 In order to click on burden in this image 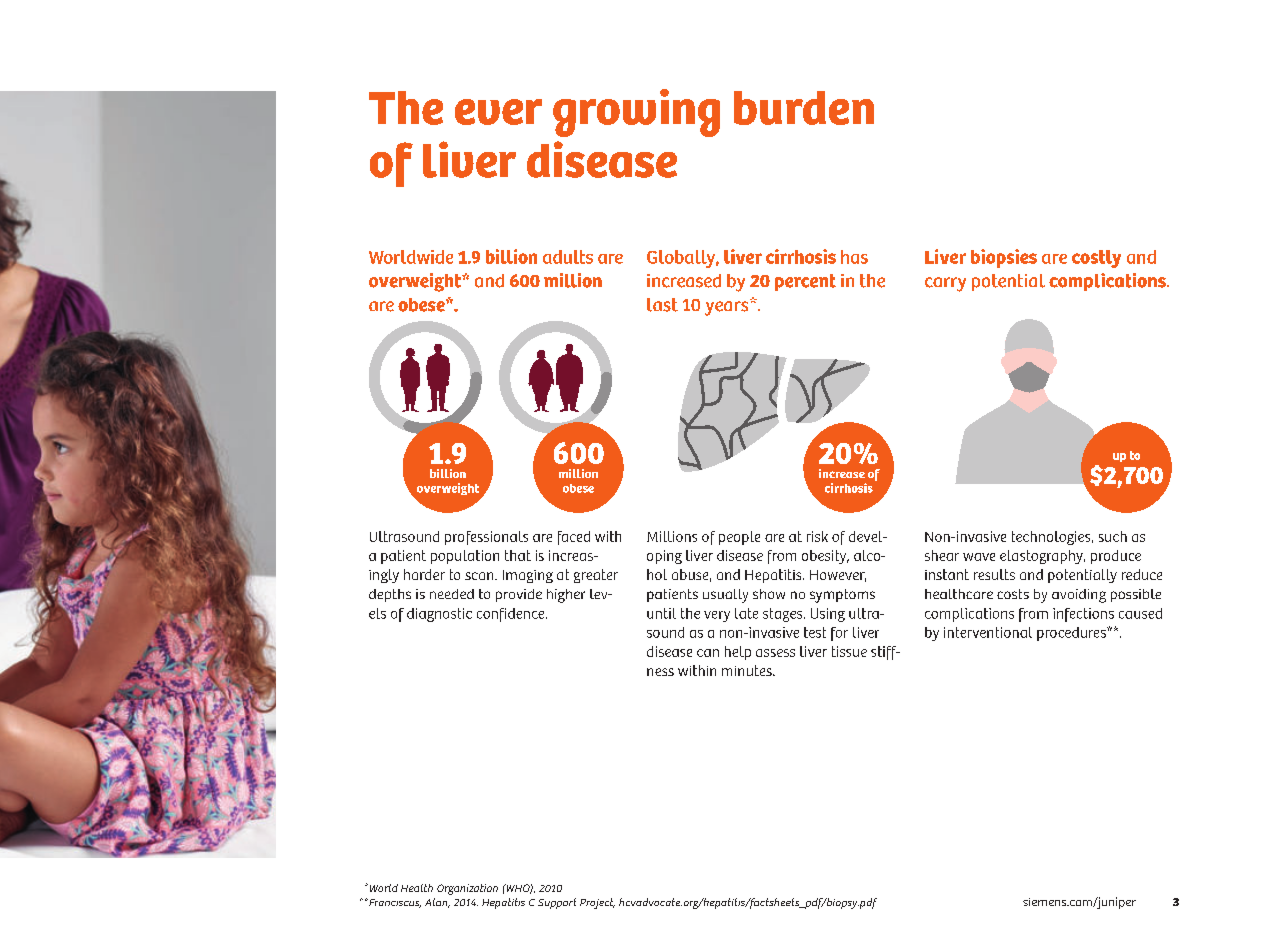, I will do `click(804, 108)`.
